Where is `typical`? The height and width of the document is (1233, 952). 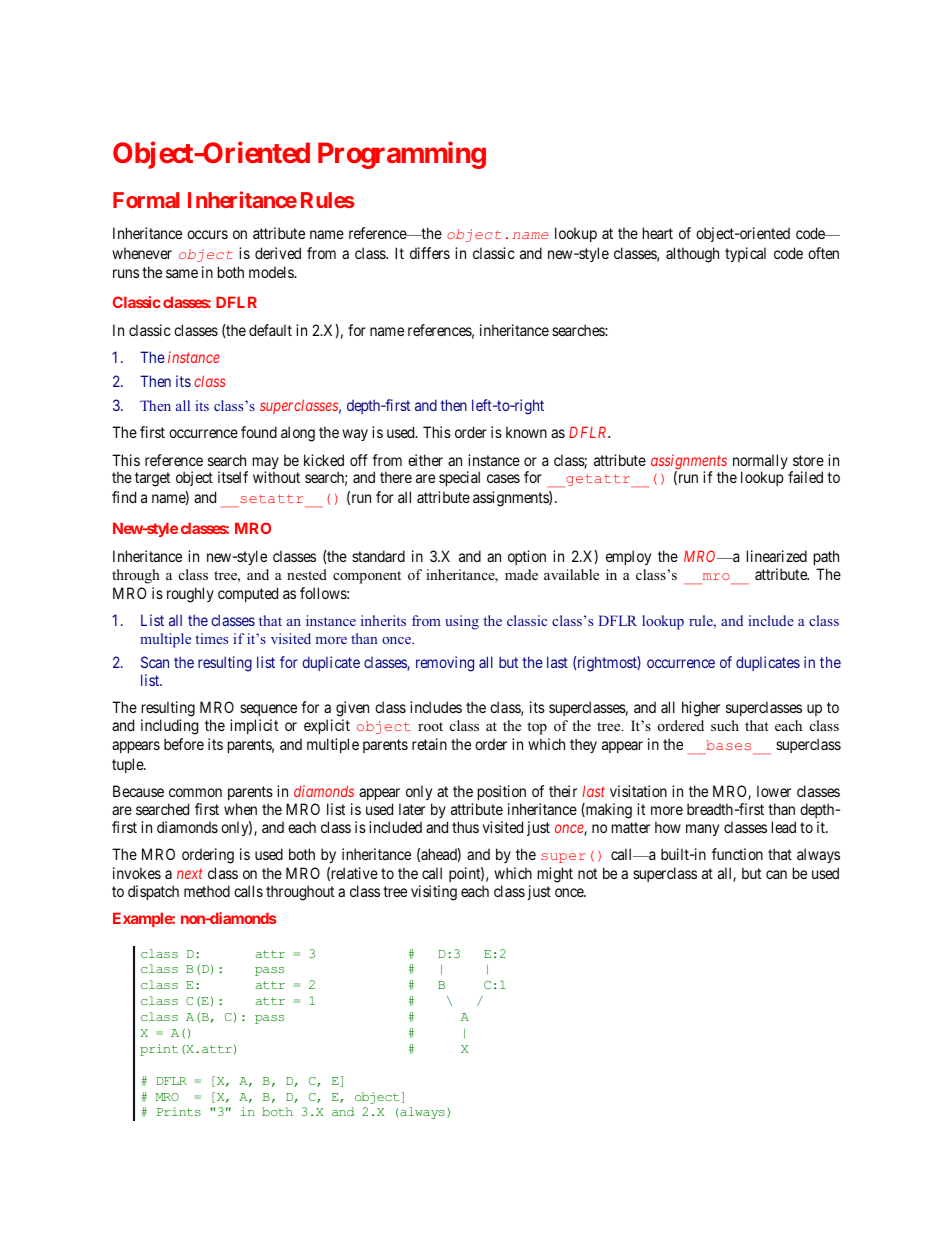
typical is located at coordinates (745, 254).
